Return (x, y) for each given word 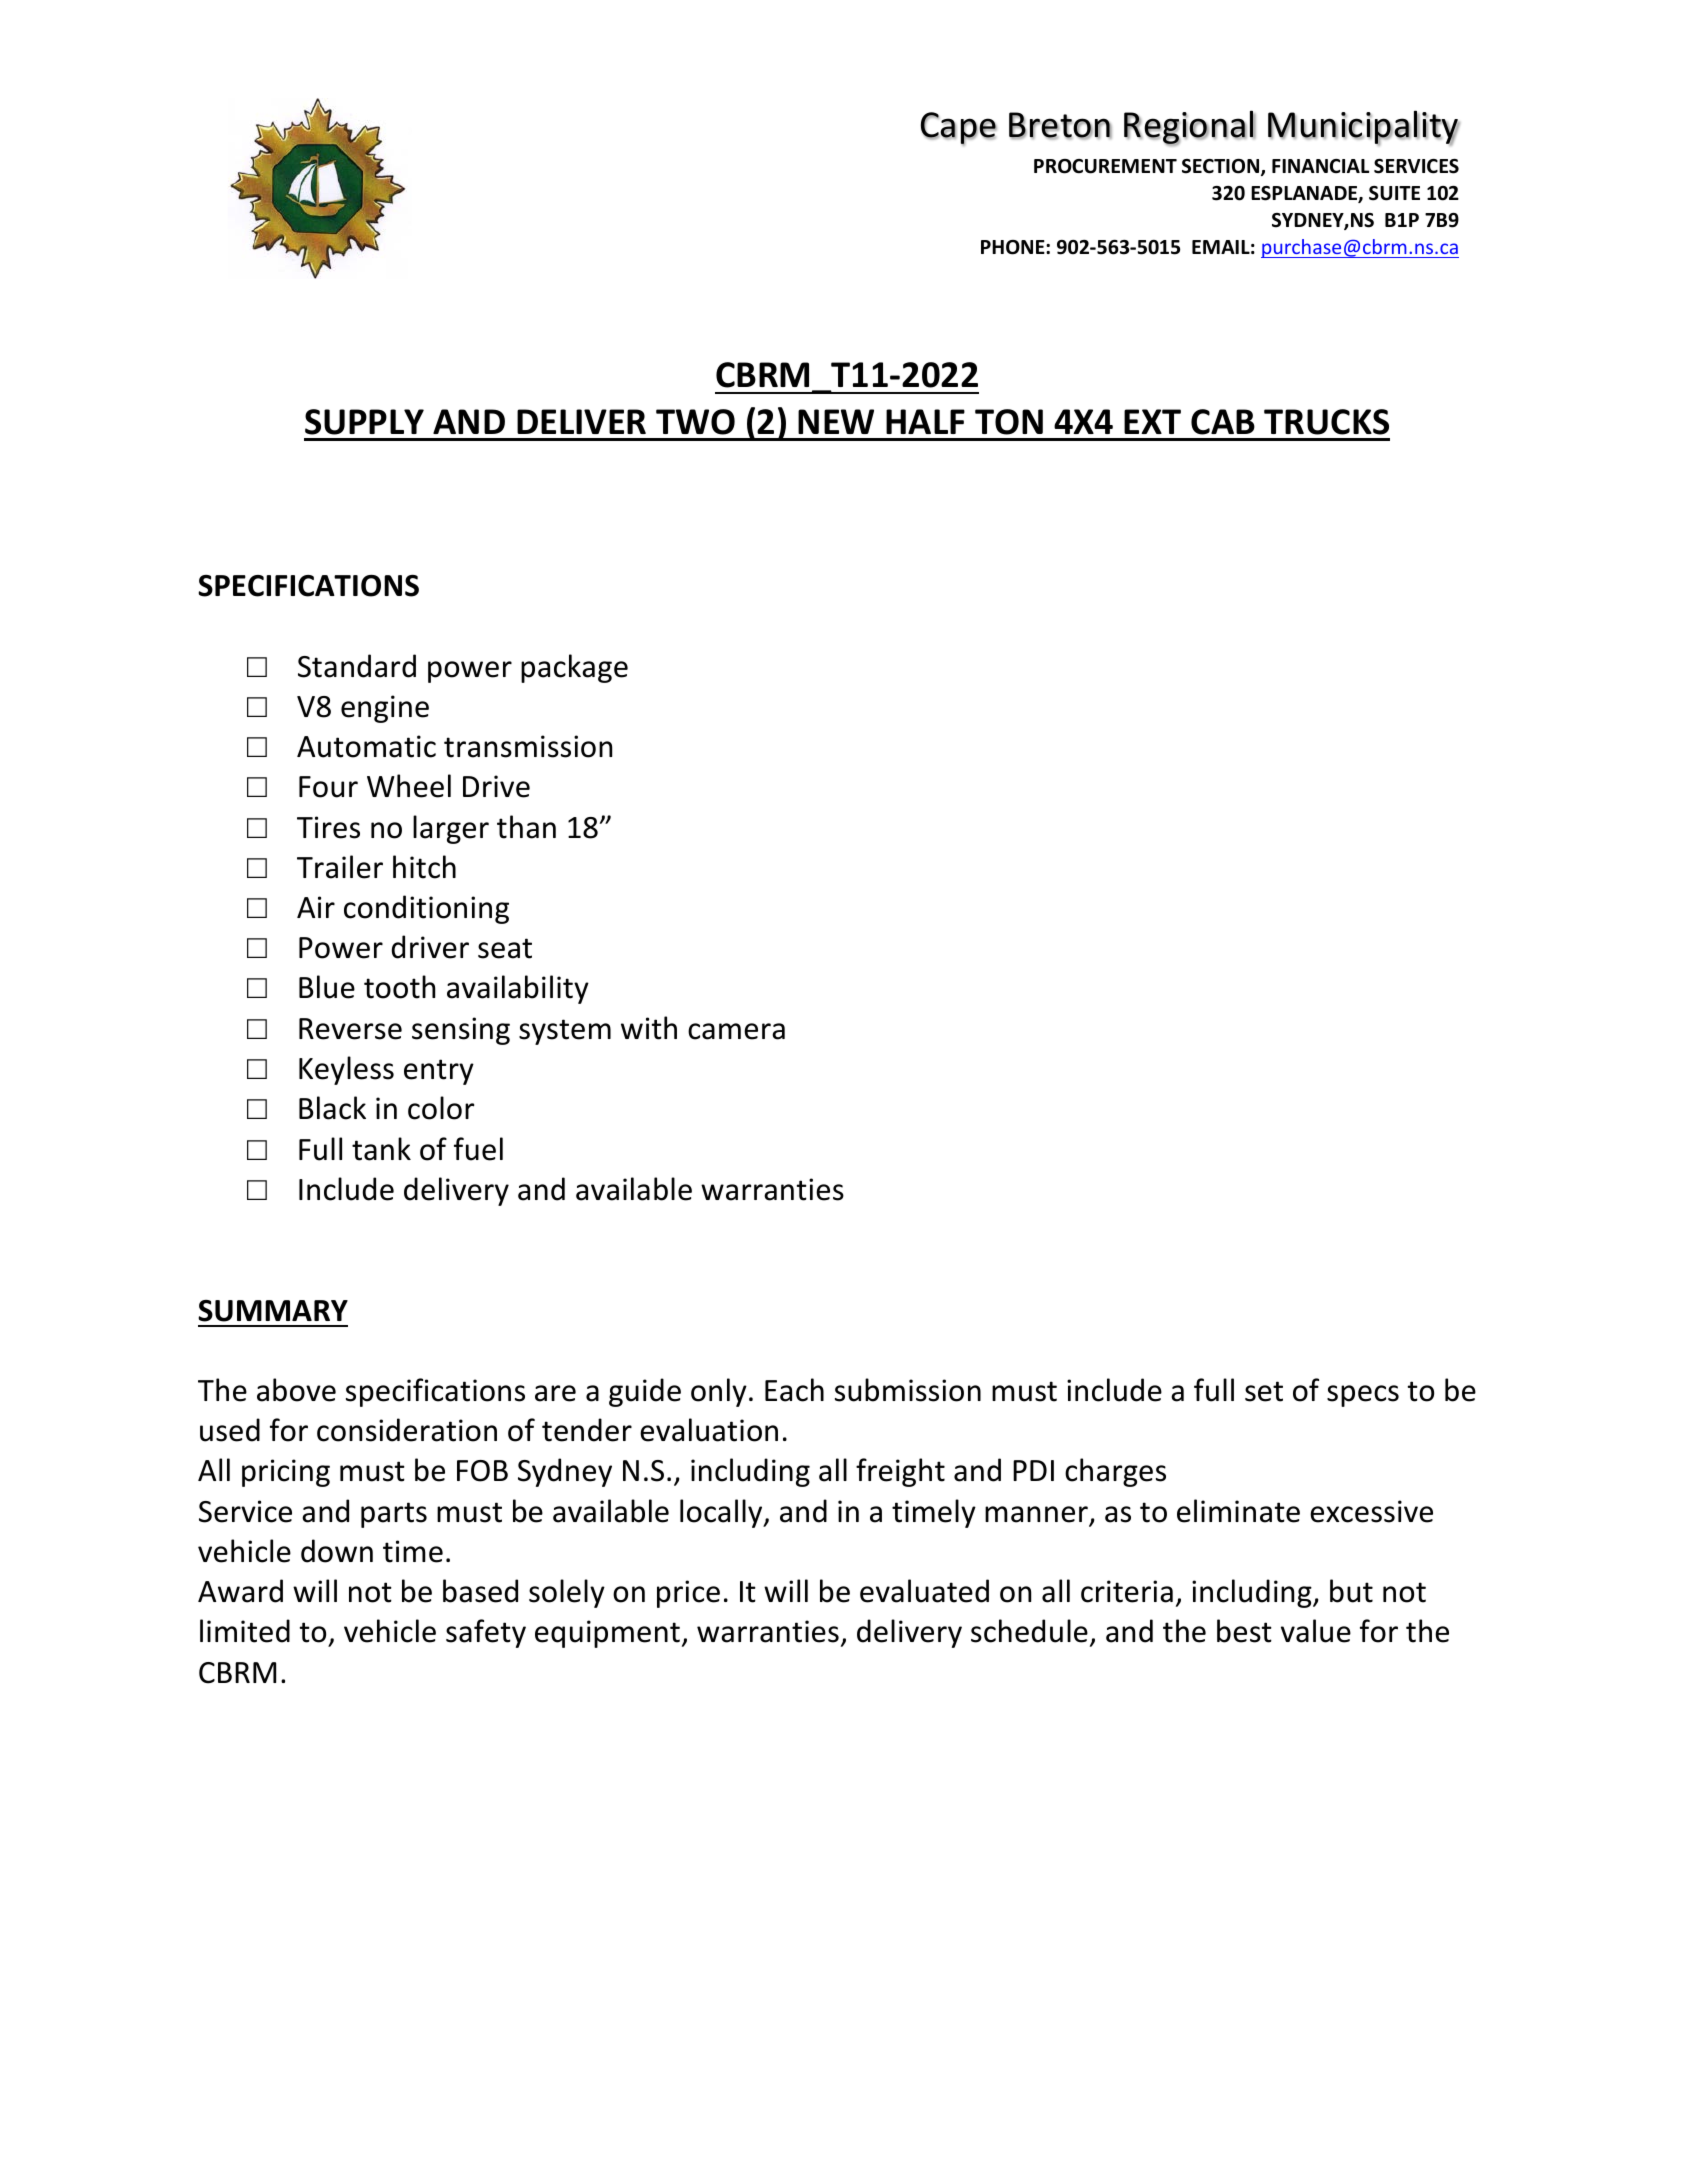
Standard (357, 666)
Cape (959, 129)
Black (332, 1108)
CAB (1223, 422)
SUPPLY (364, 422)
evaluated (924, 1591)
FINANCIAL (1320, 166)
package (574, 668)
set (1264, 1391)
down (337, 1551)
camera (736, 1031)
